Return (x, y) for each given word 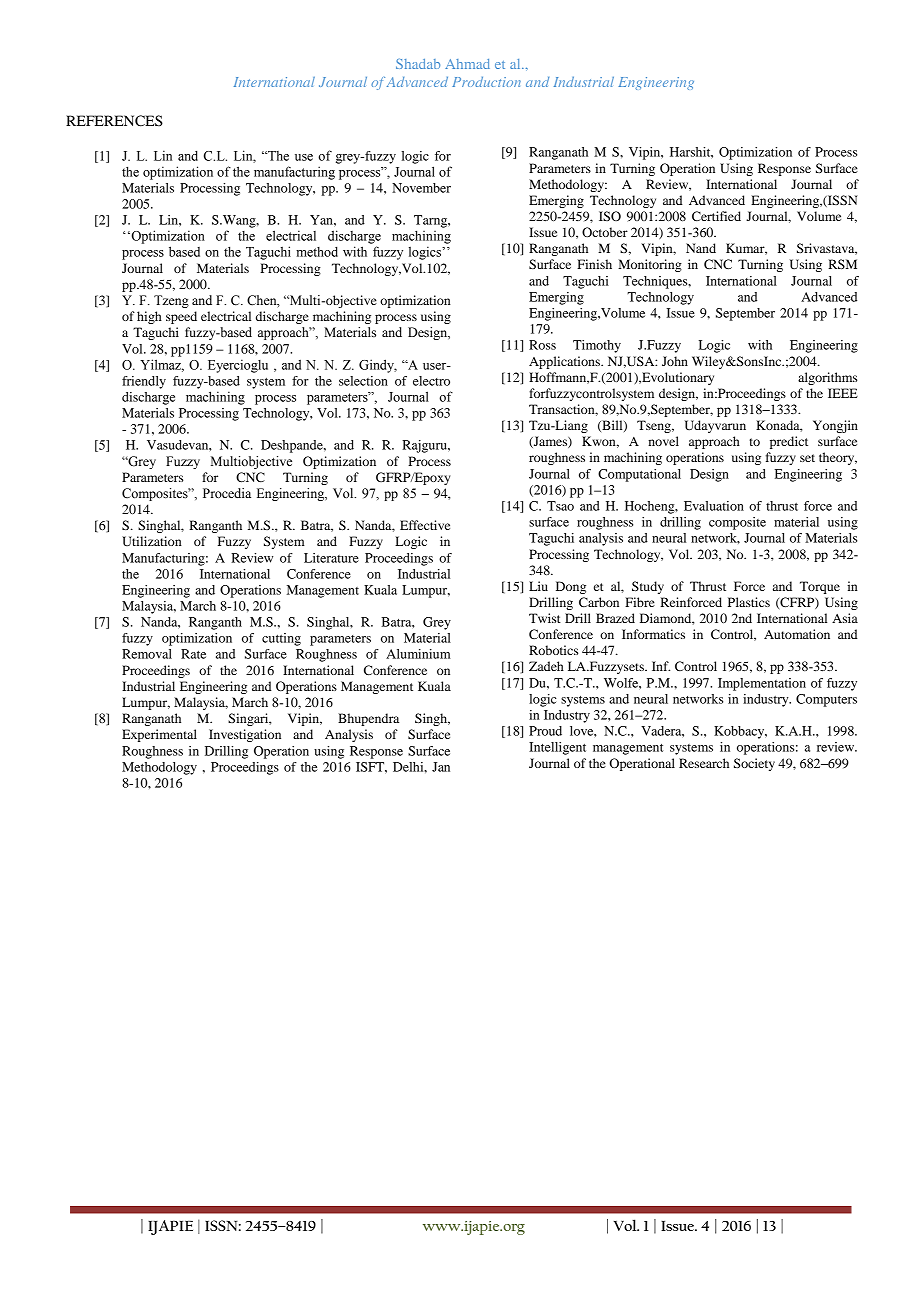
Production (486, 82)
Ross (542, 345)
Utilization (152, 541)
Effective (425, 525)
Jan (441, 767)
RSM (842, 264)
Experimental (159, 735)
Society (754, 764)
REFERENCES (114, 121)
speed (181, 317)
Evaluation (714, 506)
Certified (716, 216)
